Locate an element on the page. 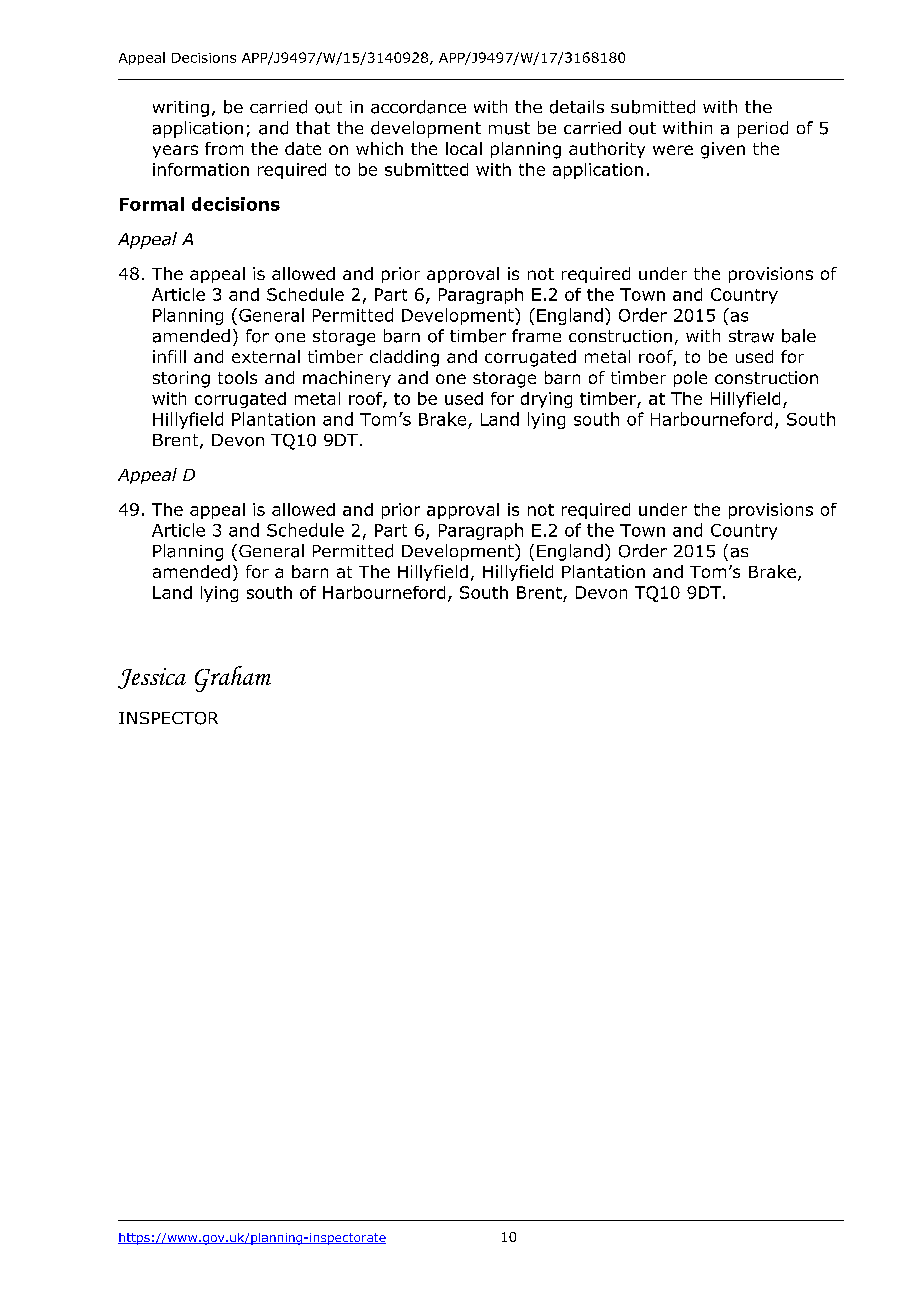  drying is located at coordinates (546, 400).
